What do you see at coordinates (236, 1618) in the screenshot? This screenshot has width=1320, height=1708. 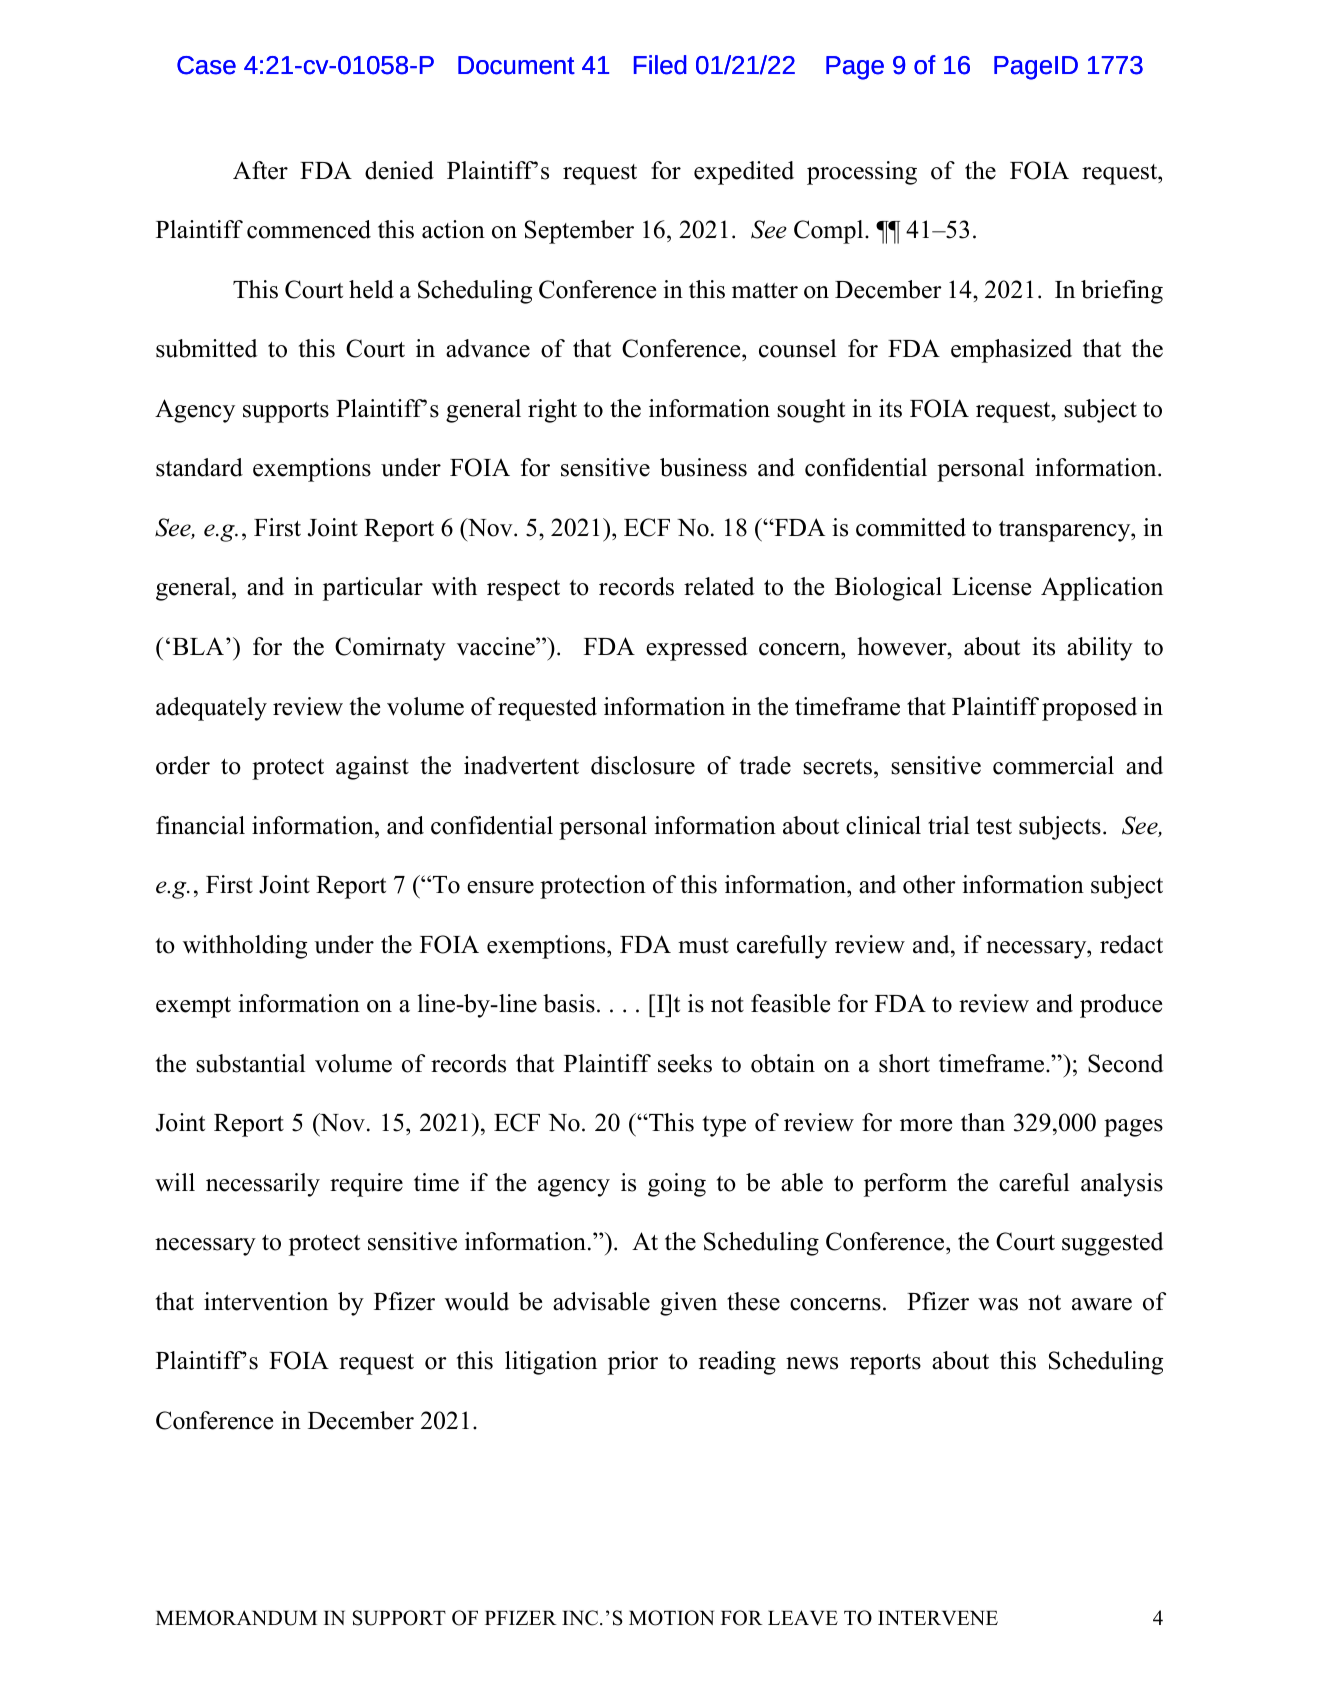 I see `MEMORANDUM` at bounding box center [236, 1618].
